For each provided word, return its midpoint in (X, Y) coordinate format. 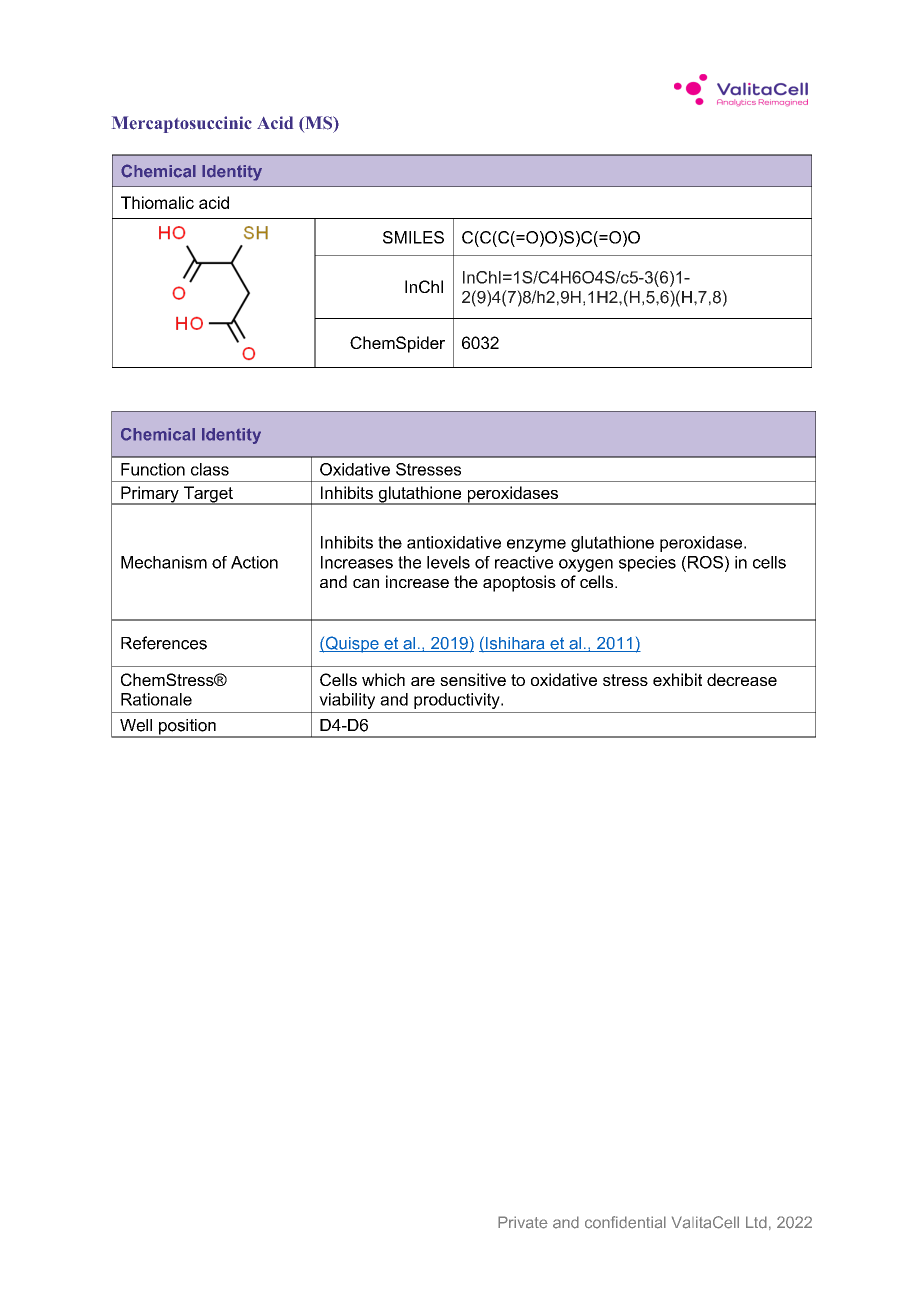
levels (448, 562)
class (210, 469)
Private (523, 1222)
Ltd (756, 1222)
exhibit (677, 679)
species (647, 564)
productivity (458, 701)
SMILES (413, 237)
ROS (705, 562)
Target (208, 495)
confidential (625, 1222)
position (187, 728)
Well (136, 725)
